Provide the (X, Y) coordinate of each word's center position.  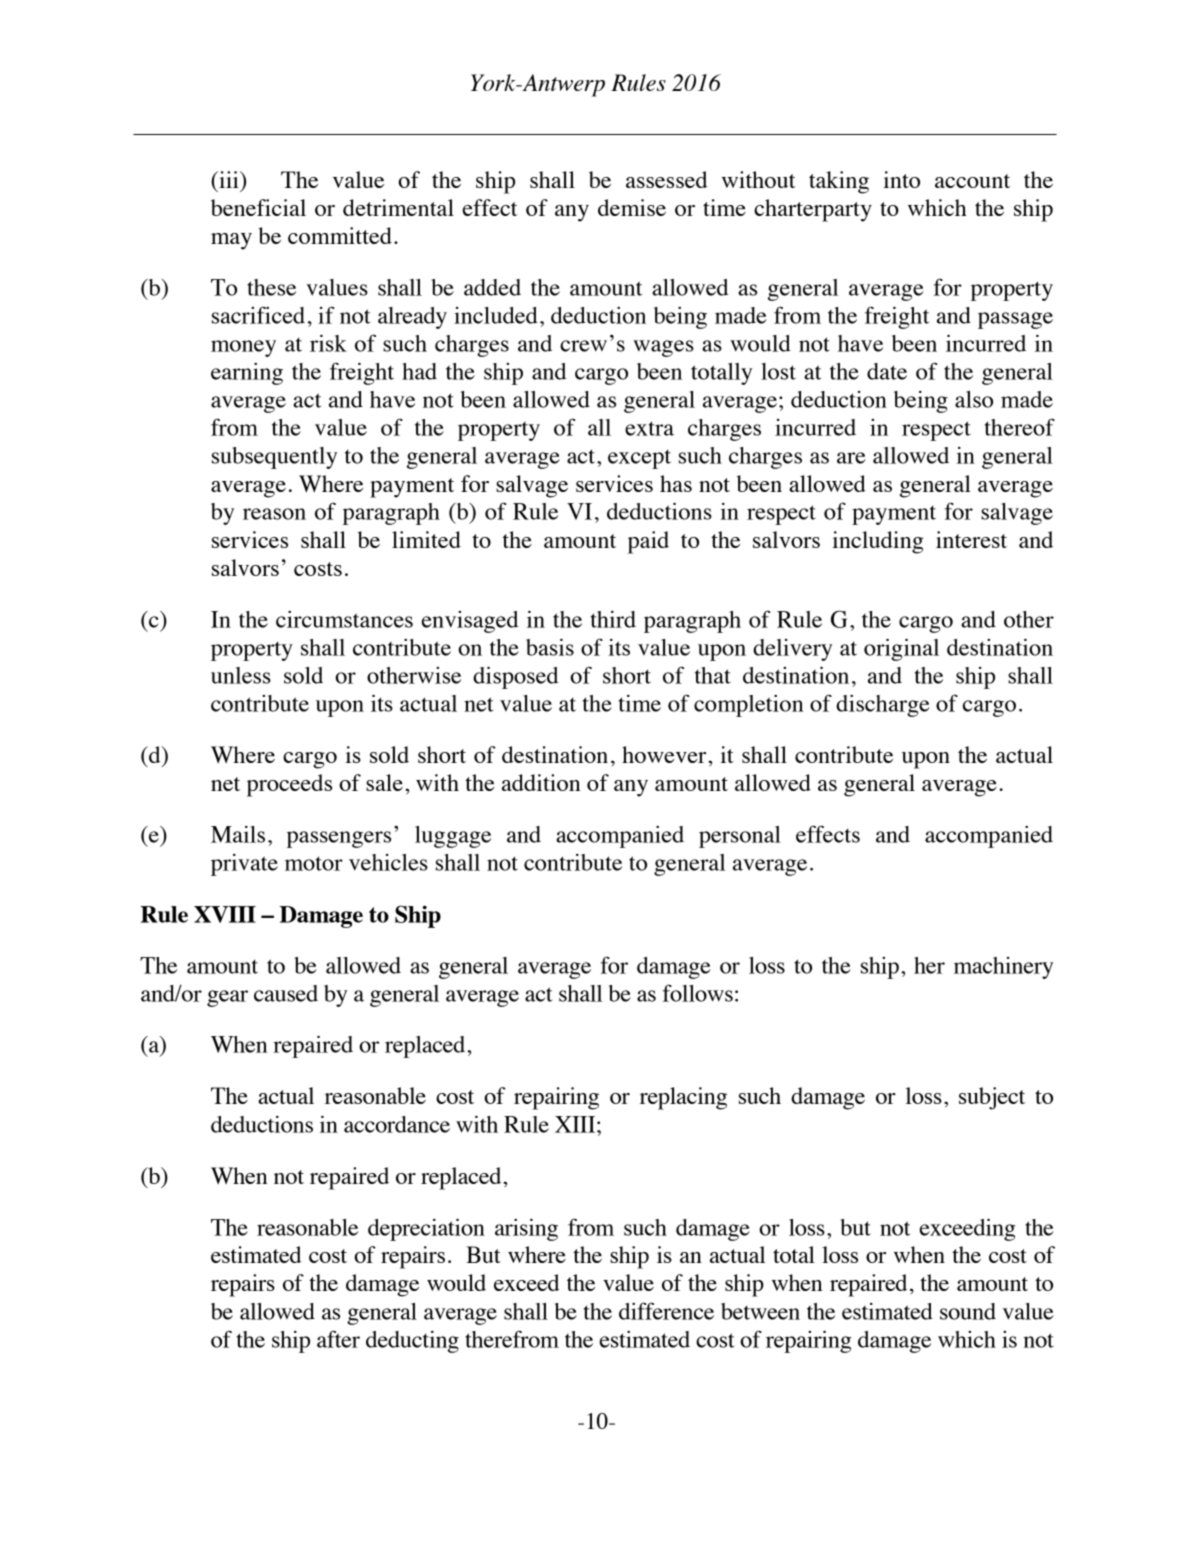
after (338, 1339)
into (901, 179)
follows (698, 993)
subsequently (274, 458)
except (639, 459)
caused (286, 993)
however (664, 754)
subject (992, 1098)
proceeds (289, 785)
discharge (883, 706)
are (851, 458)
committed (340, 235)
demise (632, 207)
